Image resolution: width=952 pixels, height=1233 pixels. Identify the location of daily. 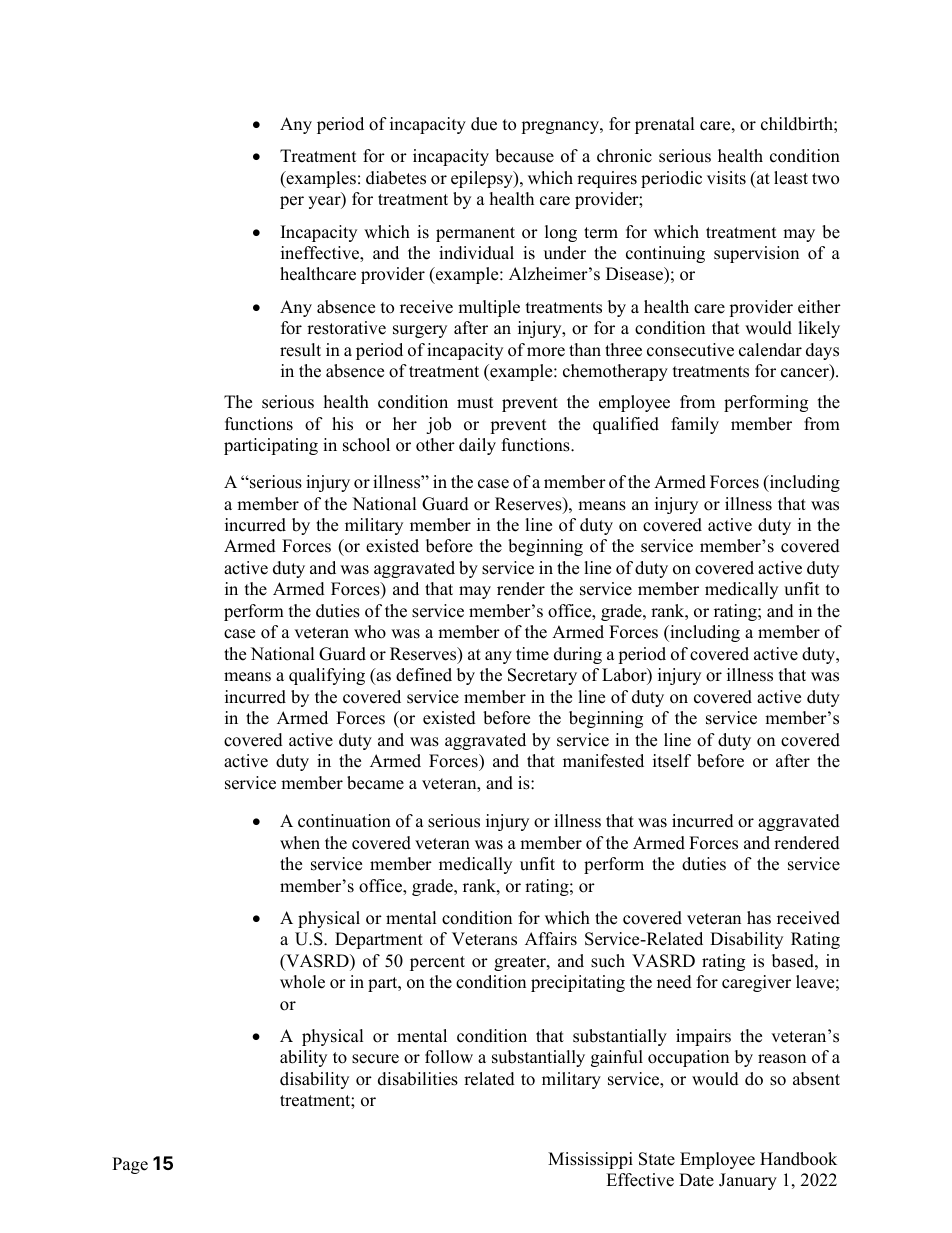
(477, 446).
